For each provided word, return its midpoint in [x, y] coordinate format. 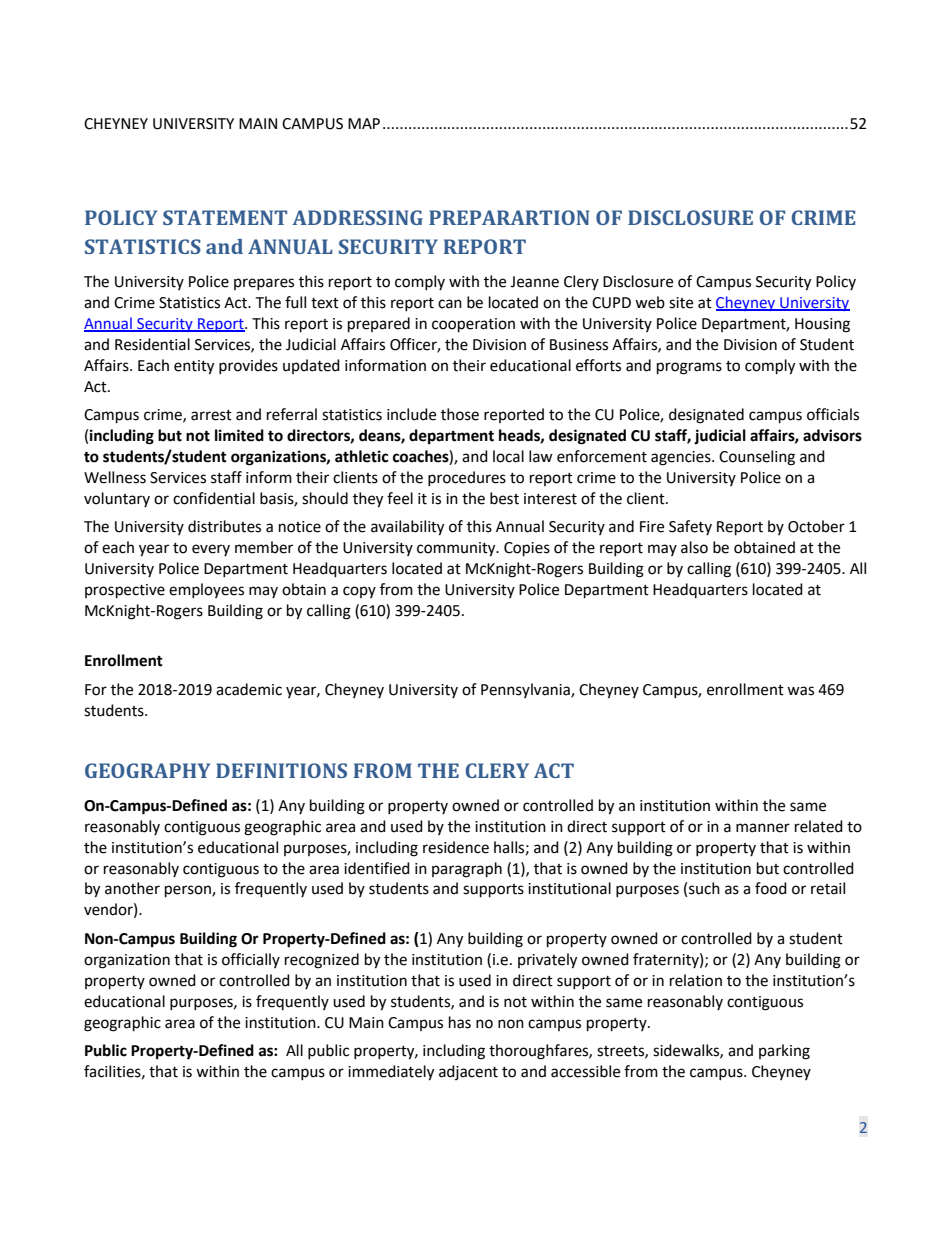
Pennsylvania [526, 690]
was [800, 691]
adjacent [468, 1072]
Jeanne [534, 282]
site [681, 303]
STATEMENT [225, 217]
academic [249, 689]
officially [251, 960]
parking [784, 1052]
